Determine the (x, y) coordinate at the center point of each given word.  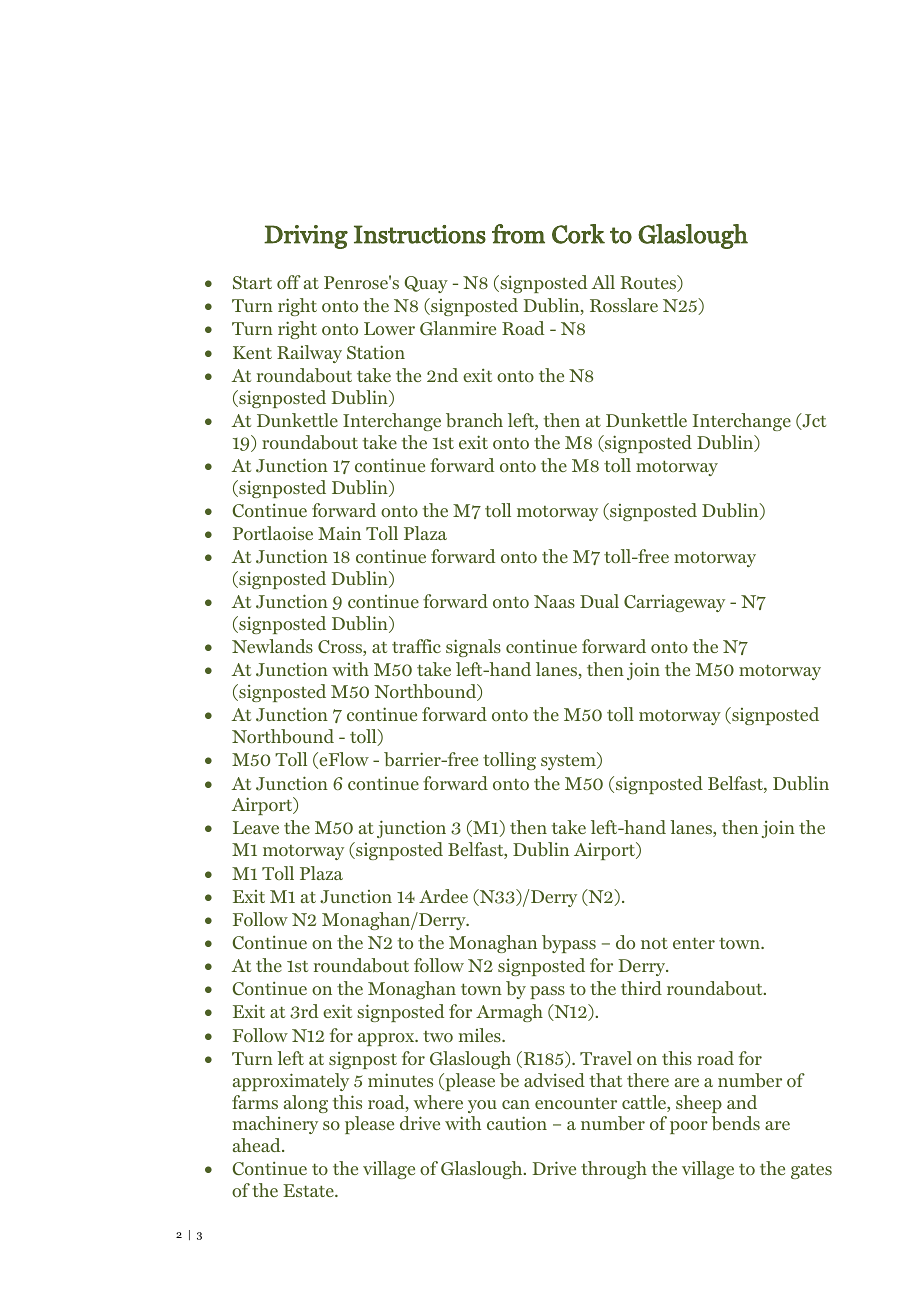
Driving (306, 237)
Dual (599, 601)
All (603, 282)
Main (339, 533)
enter (694, 943)
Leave (256, 827)
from (518, 234)
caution (517, 1123)
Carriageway (674, 603)
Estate (309, 1190)
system (569, 761)
